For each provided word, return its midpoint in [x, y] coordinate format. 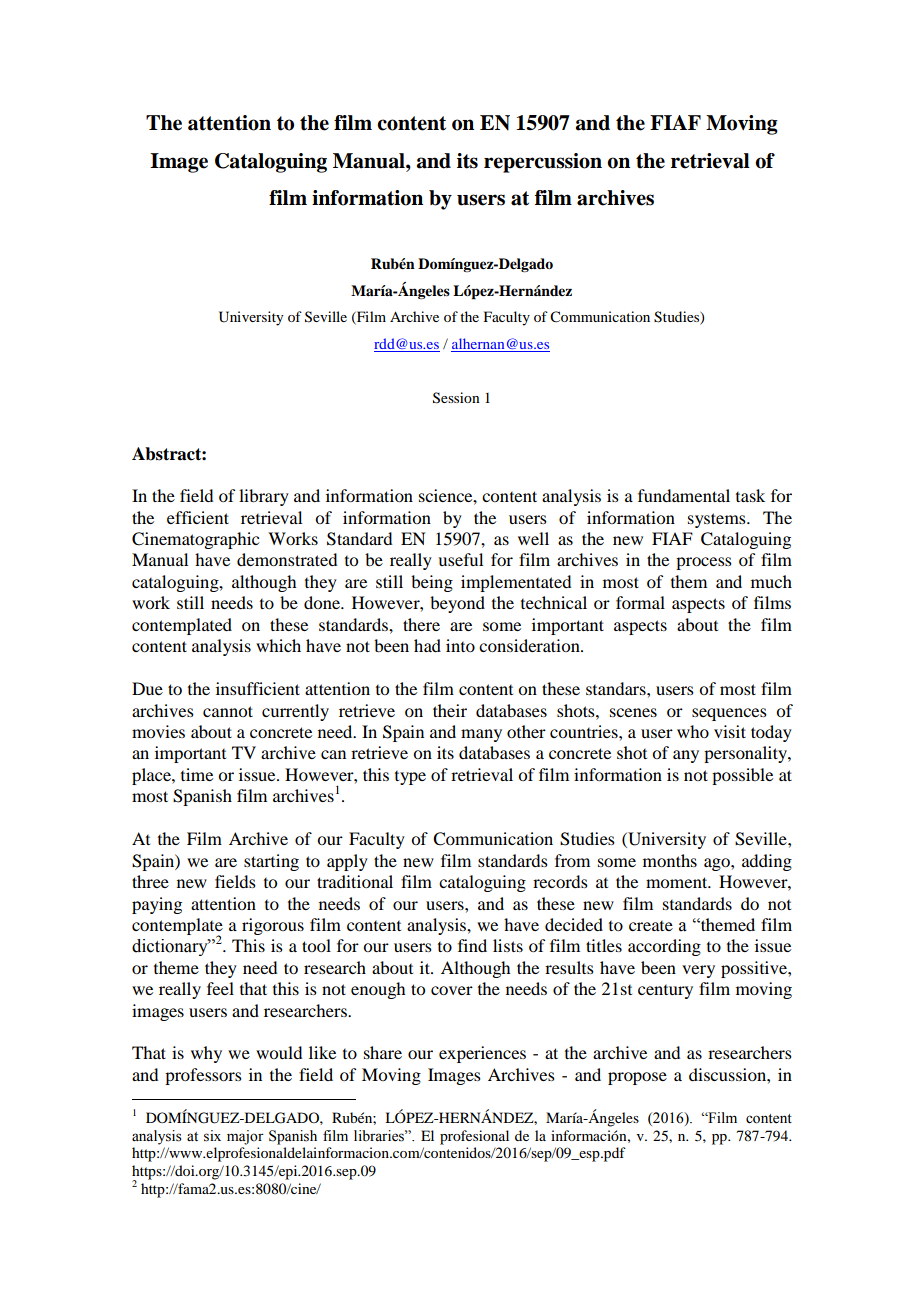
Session [456, 398]
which [278, 645]
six [212, 1136]
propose [637, 1078]
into [460, 645]
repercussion [543, 163]
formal [640, 602]
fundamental [684, 495]
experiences [482, 1054]
